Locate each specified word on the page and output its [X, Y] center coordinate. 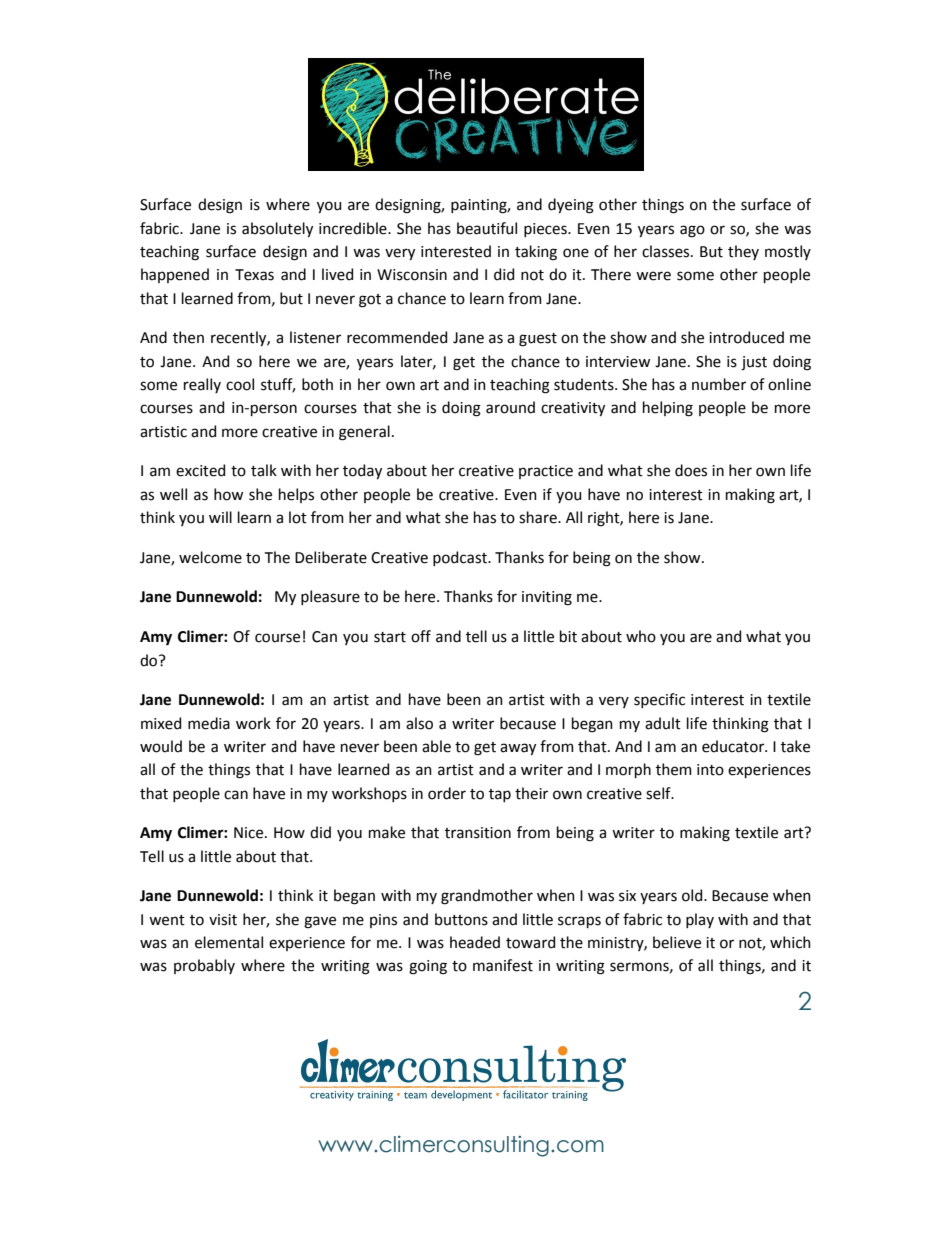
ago [692, 231]
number [719, 384]
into [710, 770]
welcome [210, 557]
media [209, 723]
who [641, 636]
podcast [461, 558]
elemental [229, 942]
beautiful [487, 228]
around [510, 407]
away [518, 749]
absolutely [277, 229]
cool [240, 384]
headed [475, 942]
